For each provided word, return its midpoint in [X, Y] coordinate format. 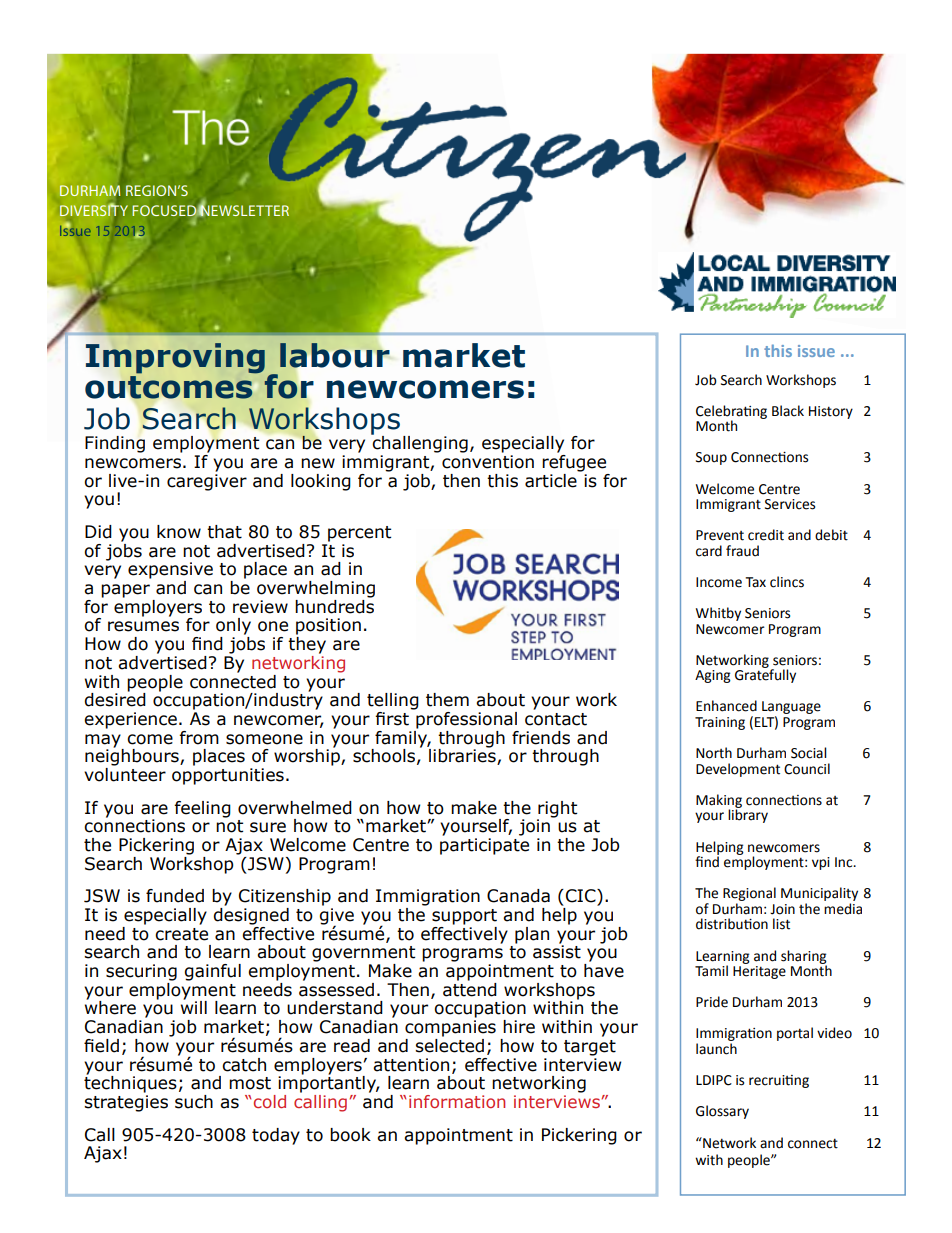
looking [321, 482]
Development [738, 770]
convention [488, 462]
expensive [170, 570]
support [464, 917]
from [199, 738]
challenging [419, 443]
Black [788, 411]
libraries [463, 756]
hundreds [334, 605]
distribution [732, 924]
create [181, 934]
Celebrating [731, 413]
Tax [755, 582]
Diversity [94, 211]
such [194, 1102]
